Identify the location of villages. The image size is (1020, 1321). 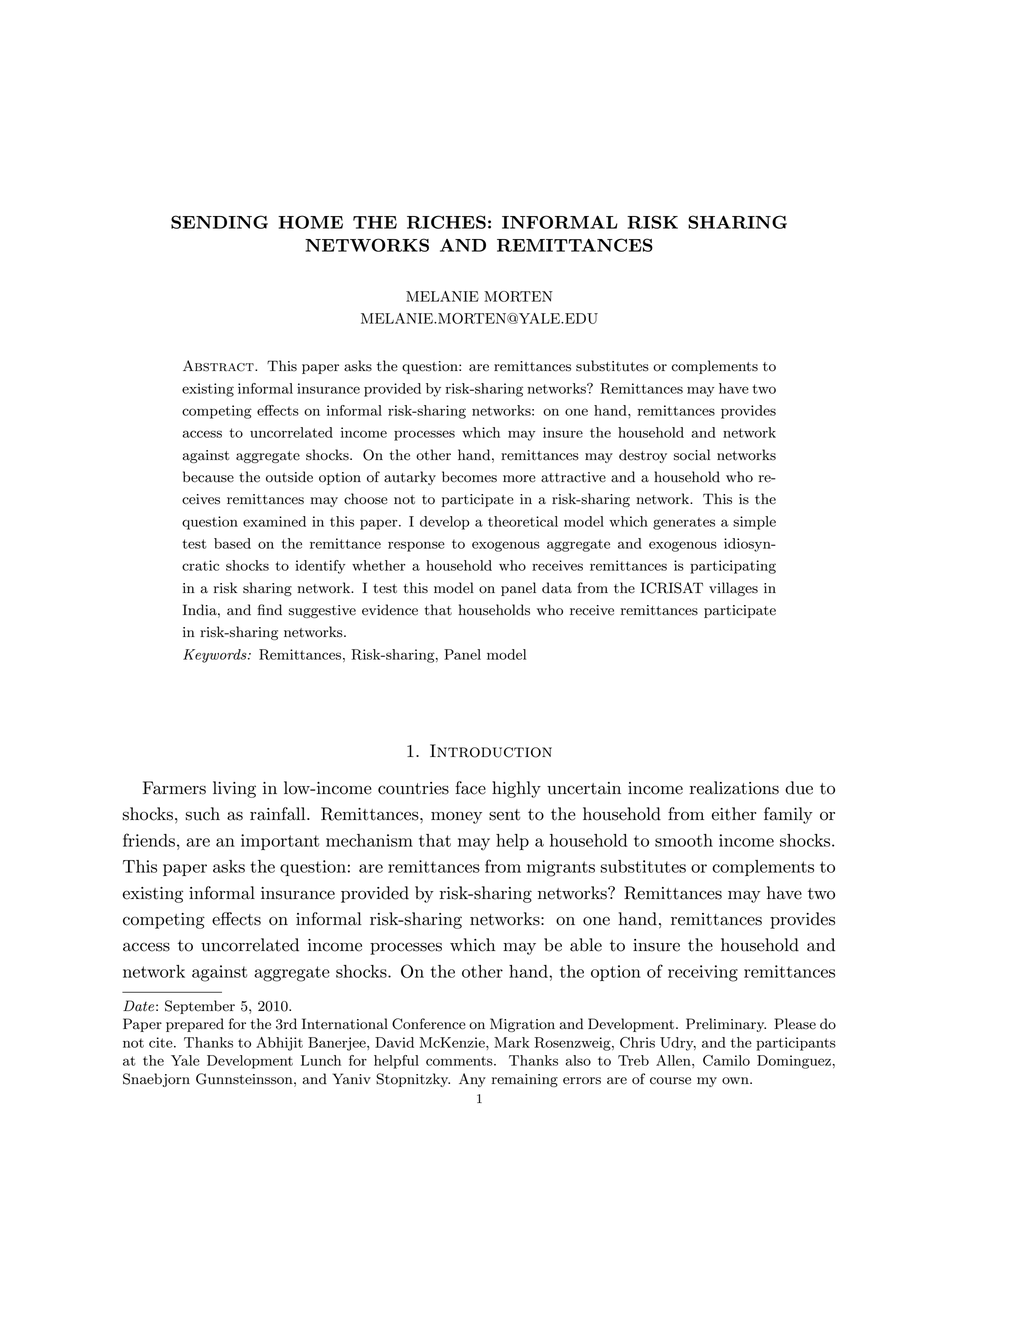
(733, 589).
